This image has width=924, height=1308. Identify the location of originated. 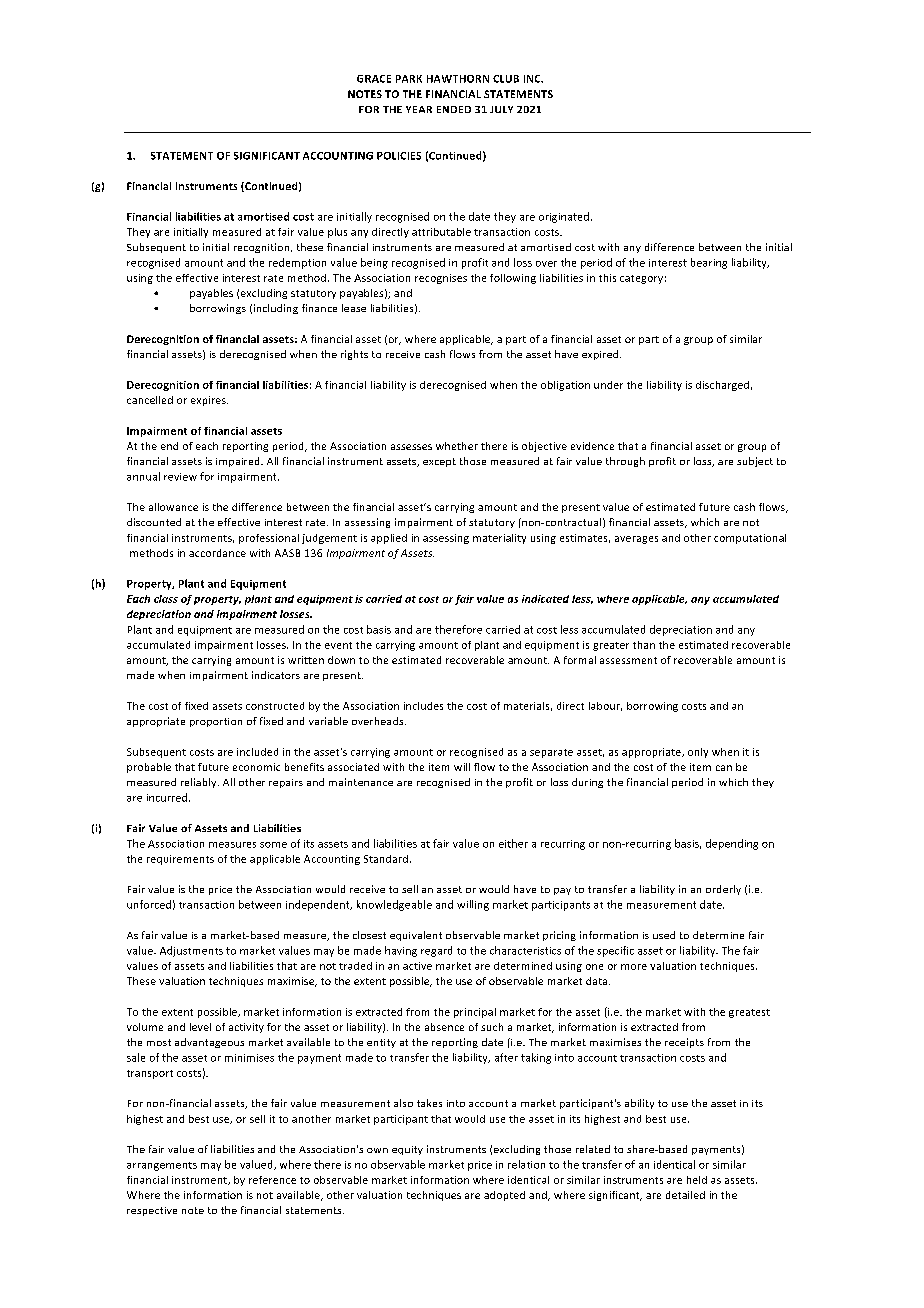
(564, 217).
